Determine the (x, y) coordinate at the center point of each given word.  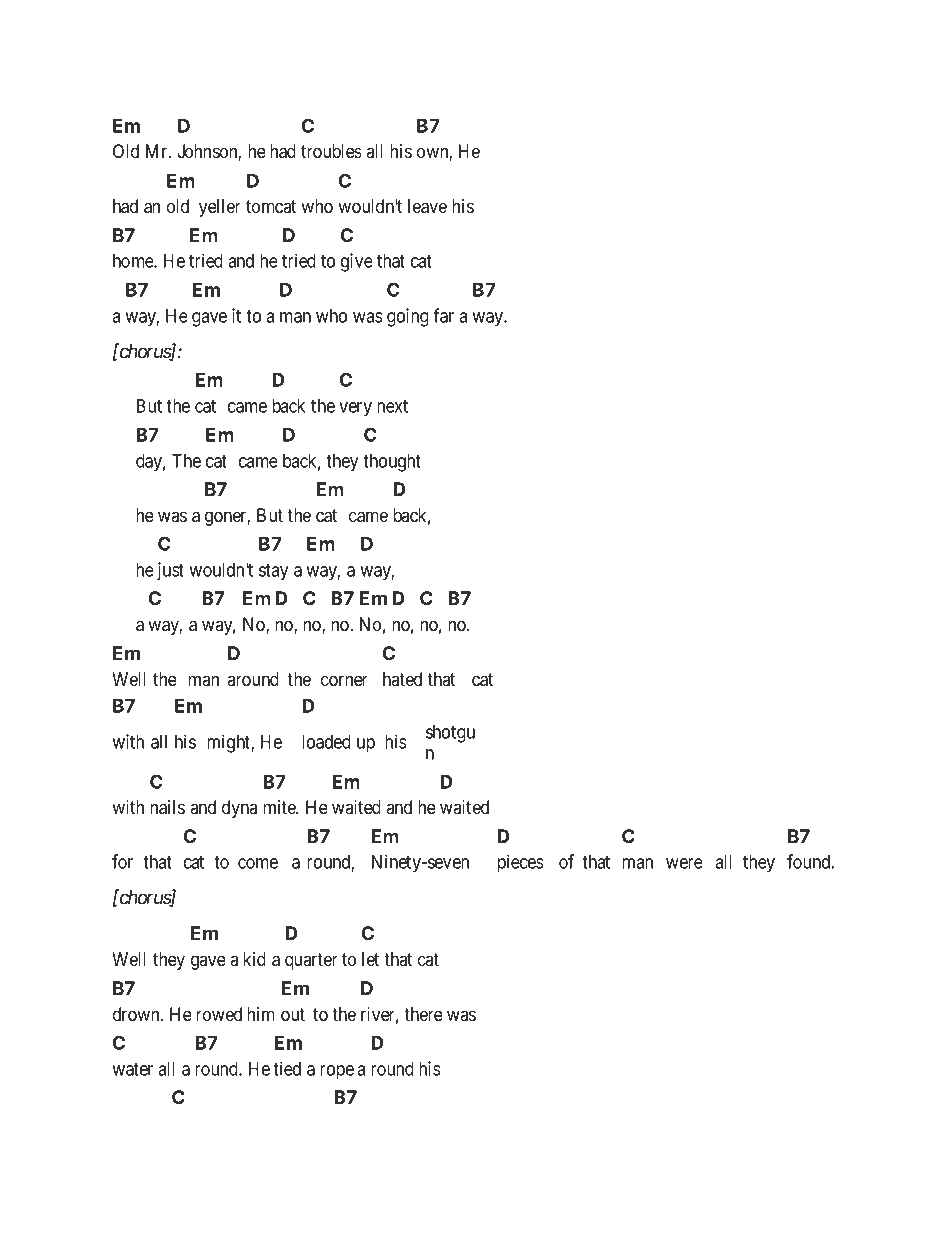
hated (402, 679)
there (423, 1014)
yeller (220, 208)
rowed (219, 1014)
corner (344, 681)
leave (427, 206)
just (170, 571)
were (684, 863)
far (443, 315)
